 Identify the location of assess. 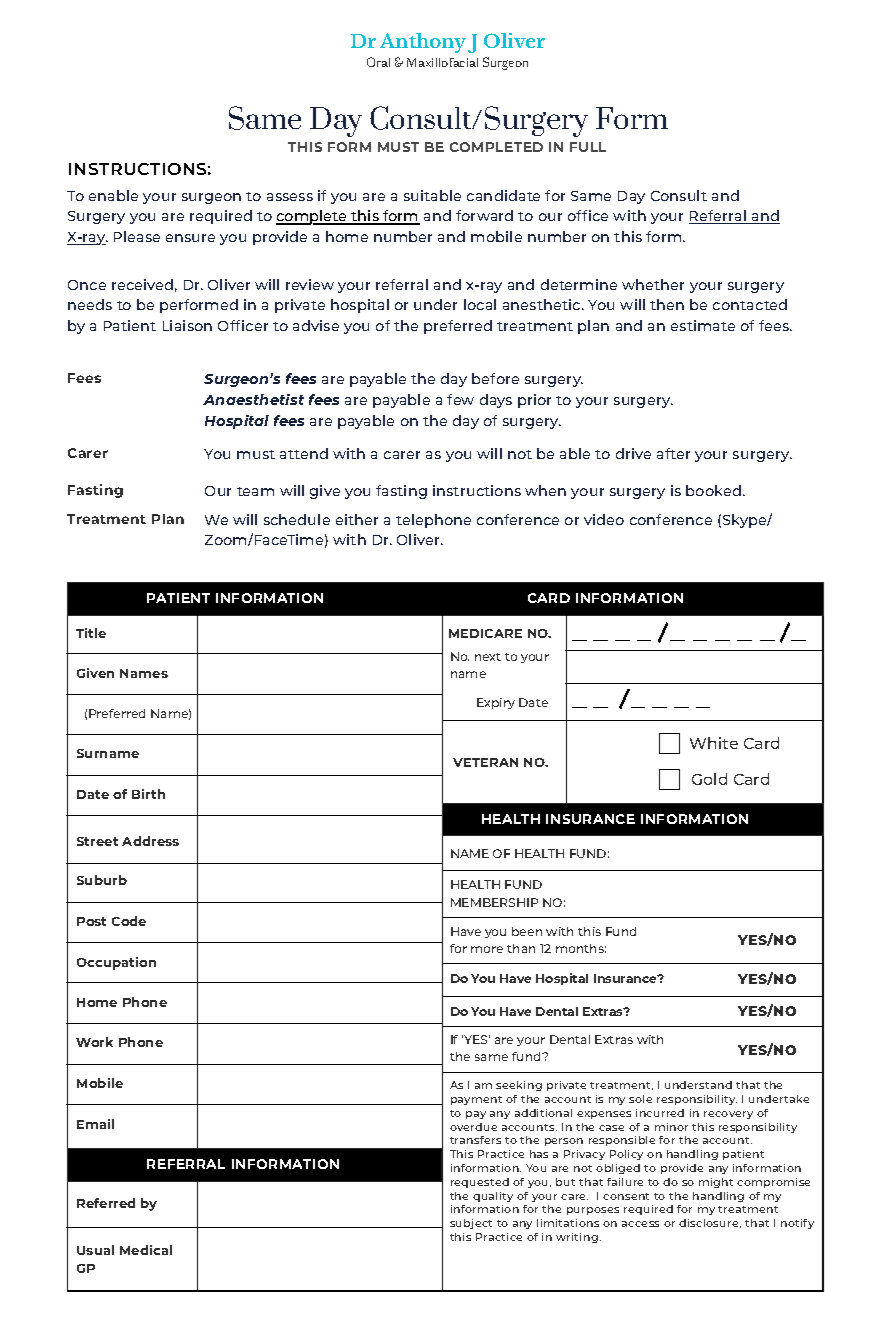
(290, 197).
